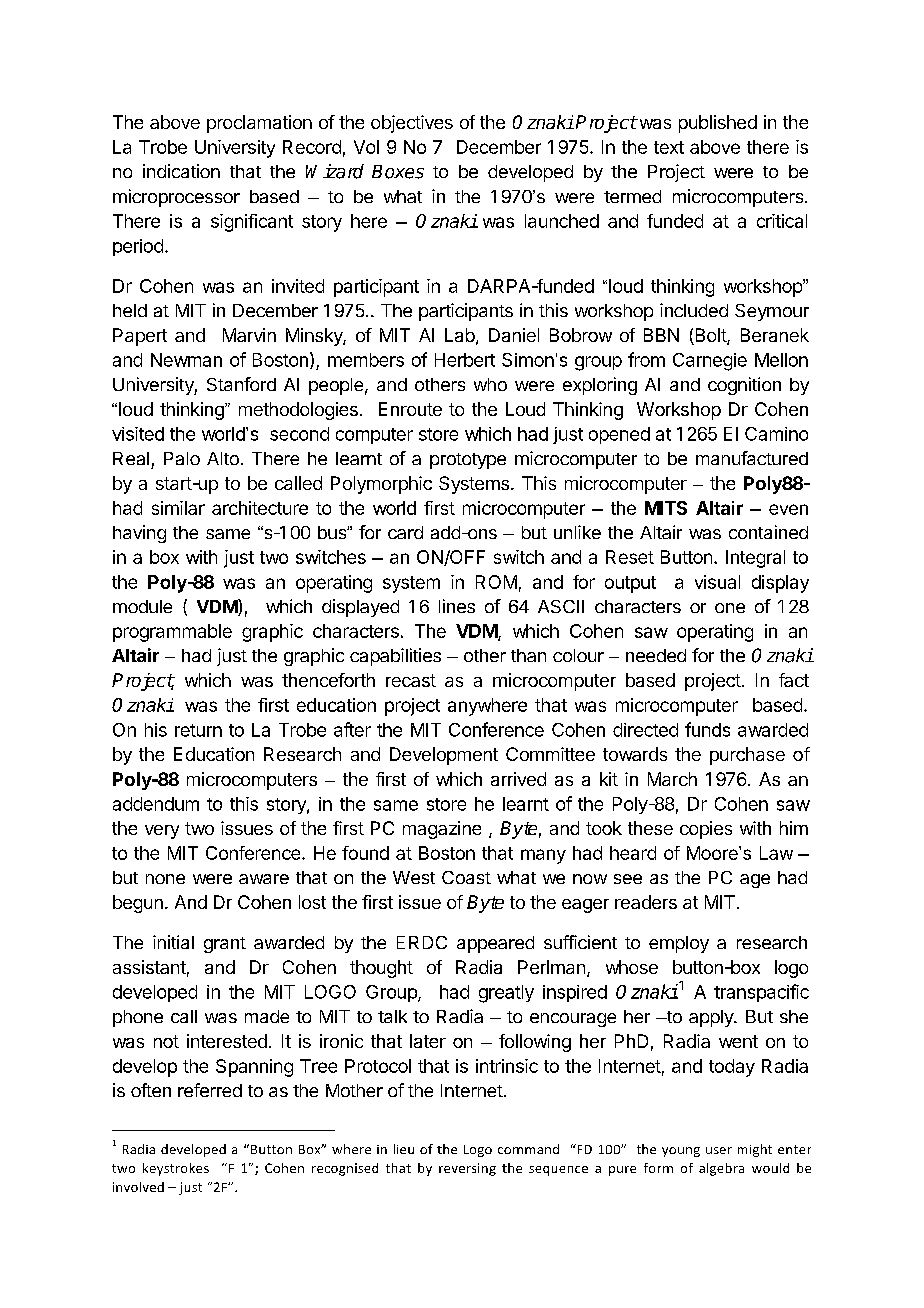 The height and width of the screenshot is (1308, 924). Describe the element at coordinates (241, 384) in the screenshot. I see `Stanford` at that location.
